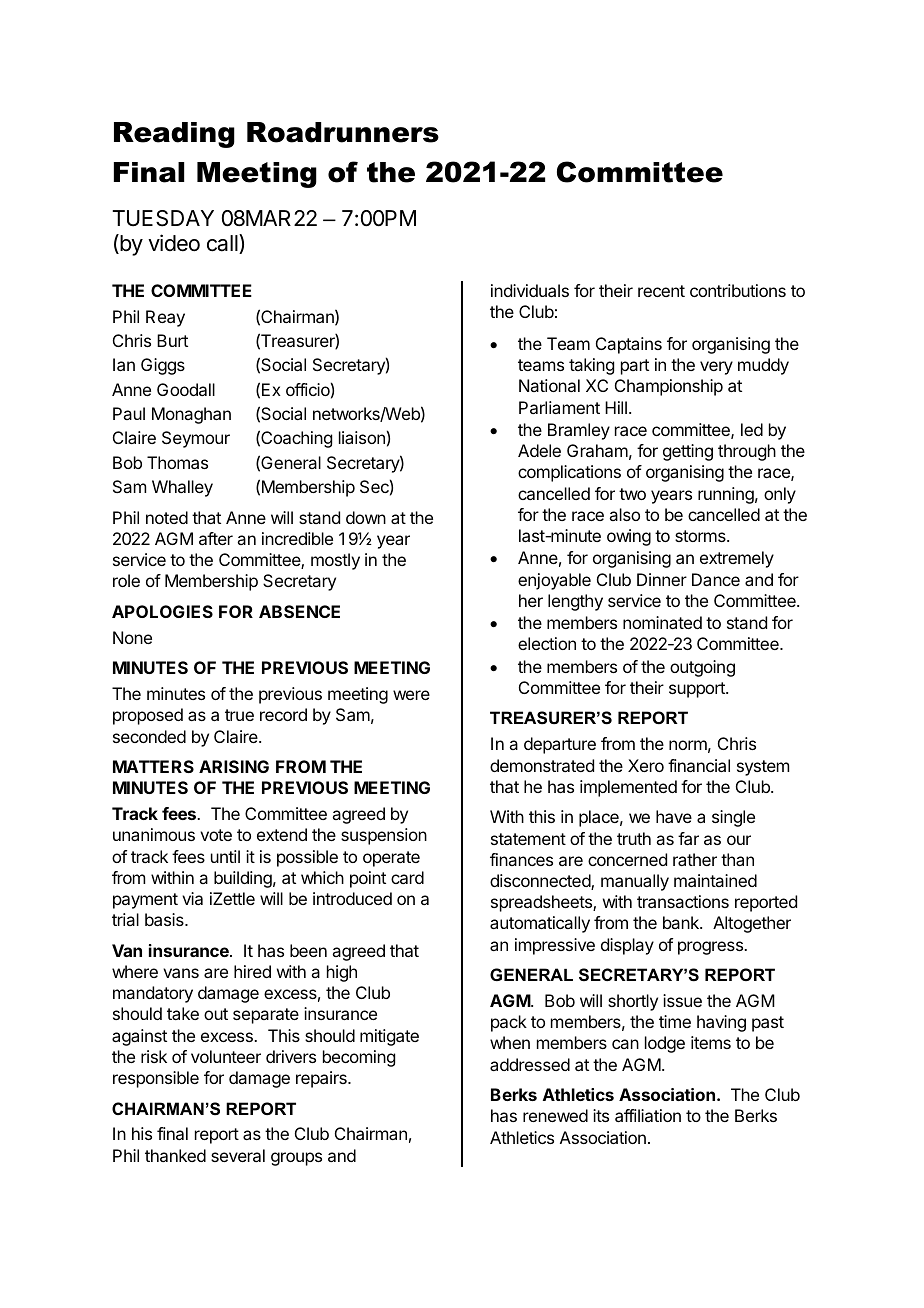  What do you see at coordinates (738, 290) in the document?
I see `contributions` at bounding box center [738, 290].
